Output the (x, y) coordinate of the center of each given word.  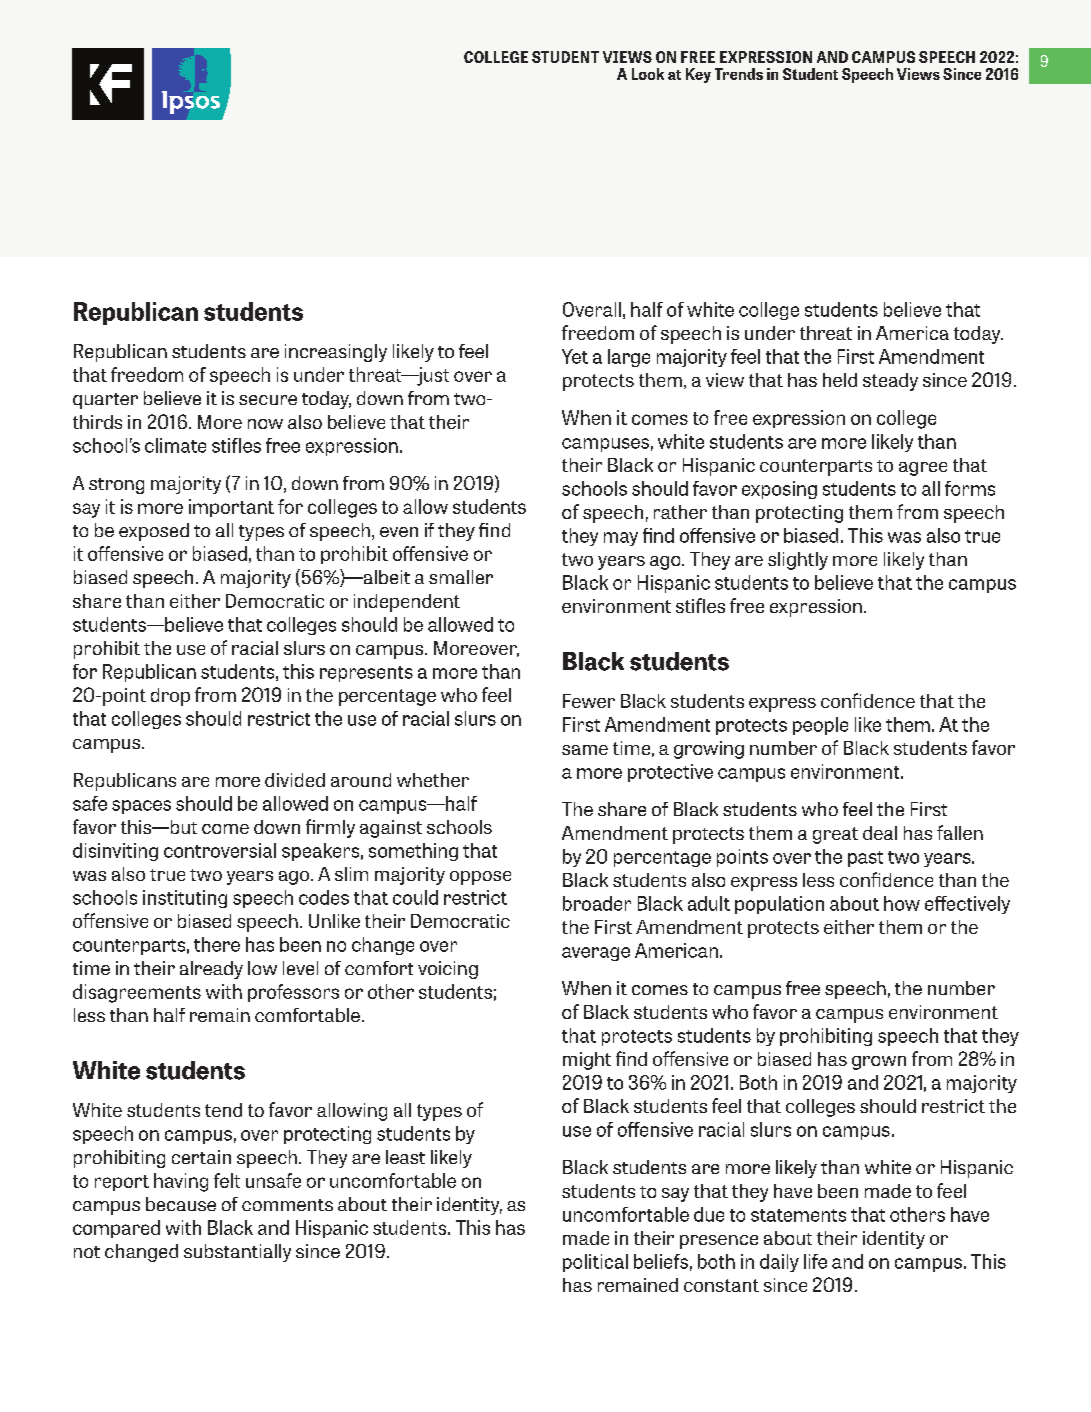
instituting (185, 899)
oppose (480, 878)
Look (648, 74)
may (621, 539)
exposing (779, 490)
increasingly (336, 353)
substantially (237, 1253)
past (865, 859)
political (595, 1263)
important (231, 508)
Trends (739, 74)
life (815, 1261)
